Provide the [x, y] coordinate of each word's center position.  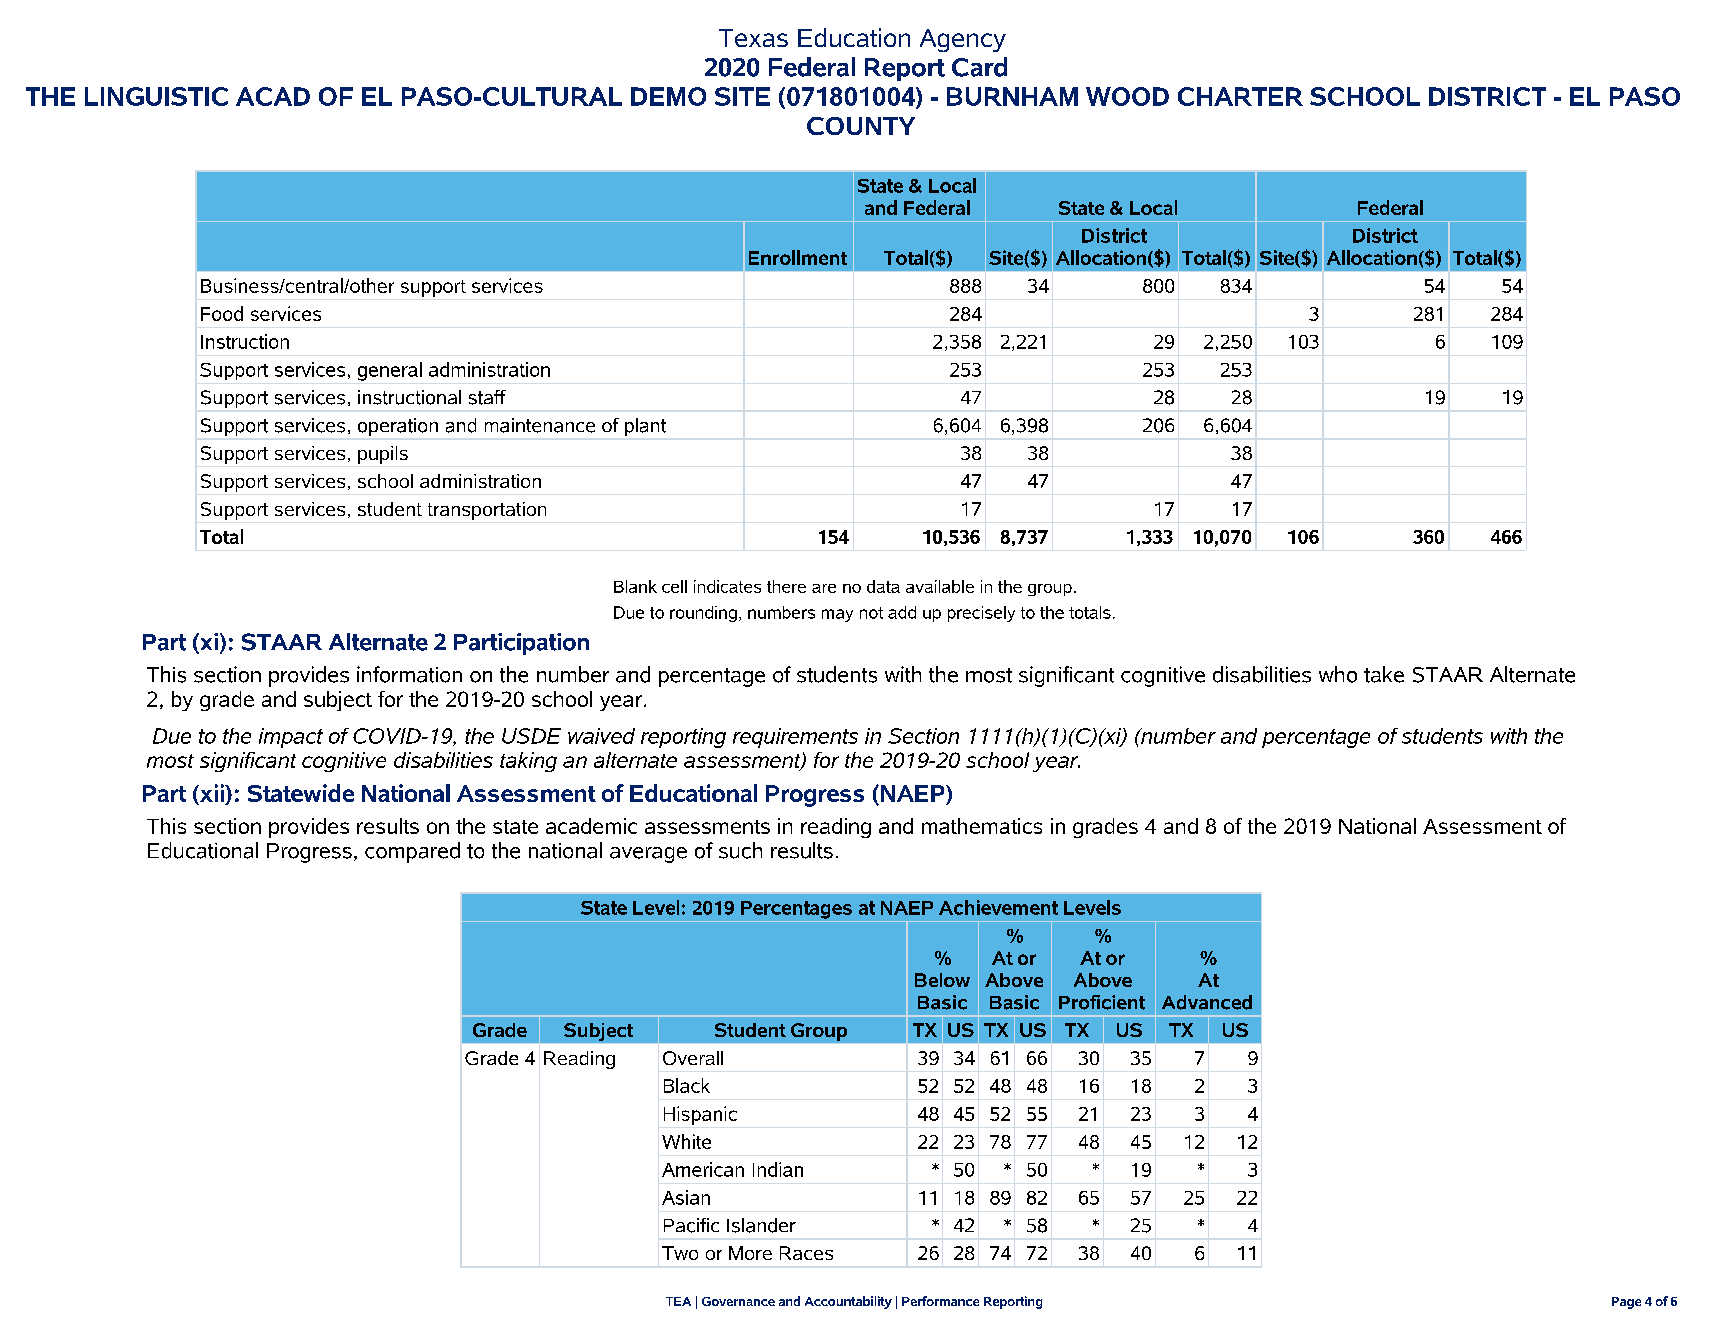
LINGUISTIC [156, 96]
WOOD [1127, 96]
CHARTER [1240, 96]
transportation [487, 511]
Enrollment [798, 257]
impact [291, 738]
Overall [693, 1058]
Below [942, 980]
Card [979, 67]
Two [680, 1253]
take [1384, 674]
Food [222, 313]
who [1338, 674]
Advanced [1207, 1002]
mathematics [982, 826]
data [883, 586]
